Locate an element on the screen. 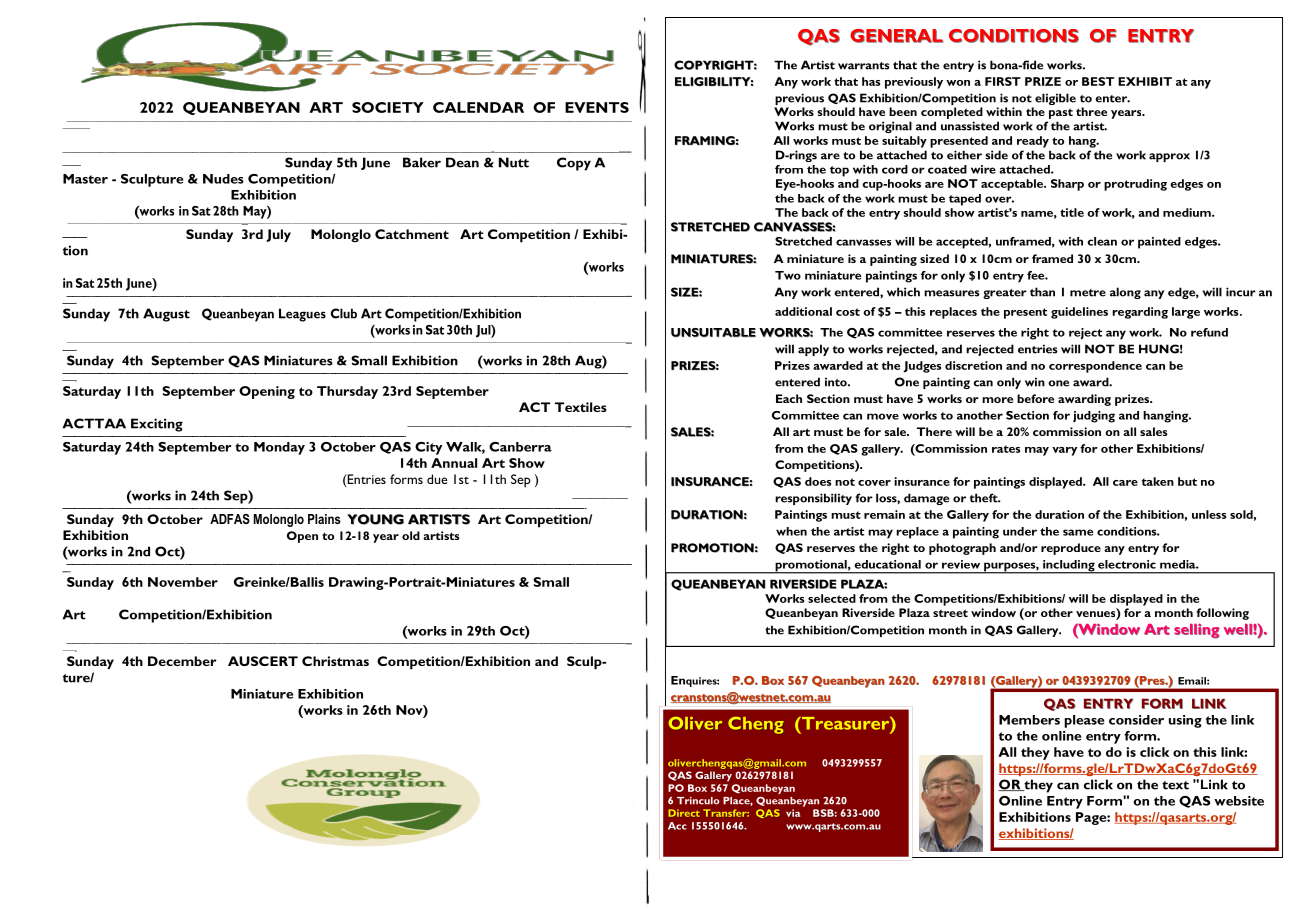 The image size is (1309, 924). SOCIETY is located at coordinates (388, 107).
